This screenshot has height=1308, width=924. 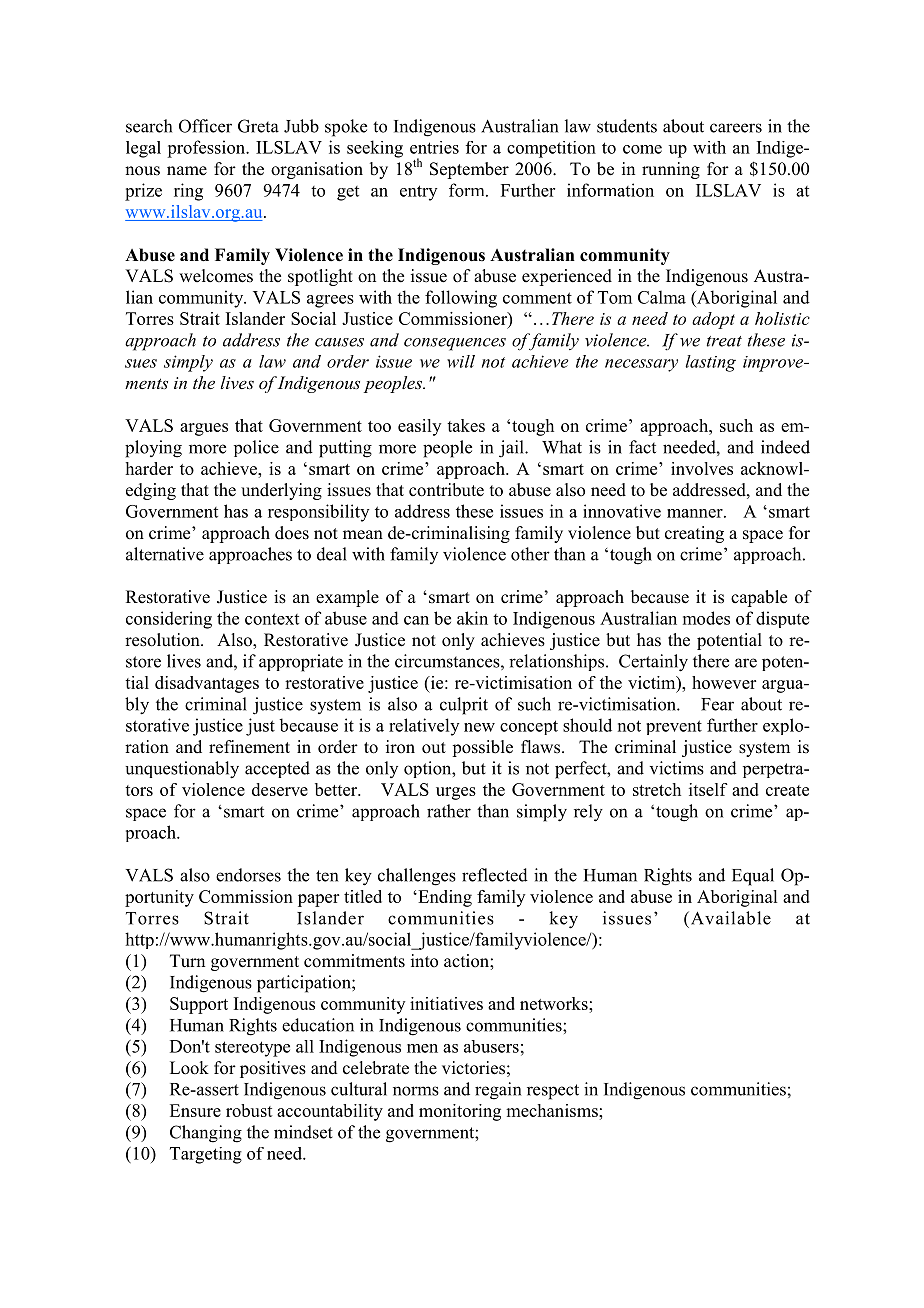 What do you see at coordinates (163, 640) in the screenshot?
I see `resolution` at bounding box center [163, 640].
